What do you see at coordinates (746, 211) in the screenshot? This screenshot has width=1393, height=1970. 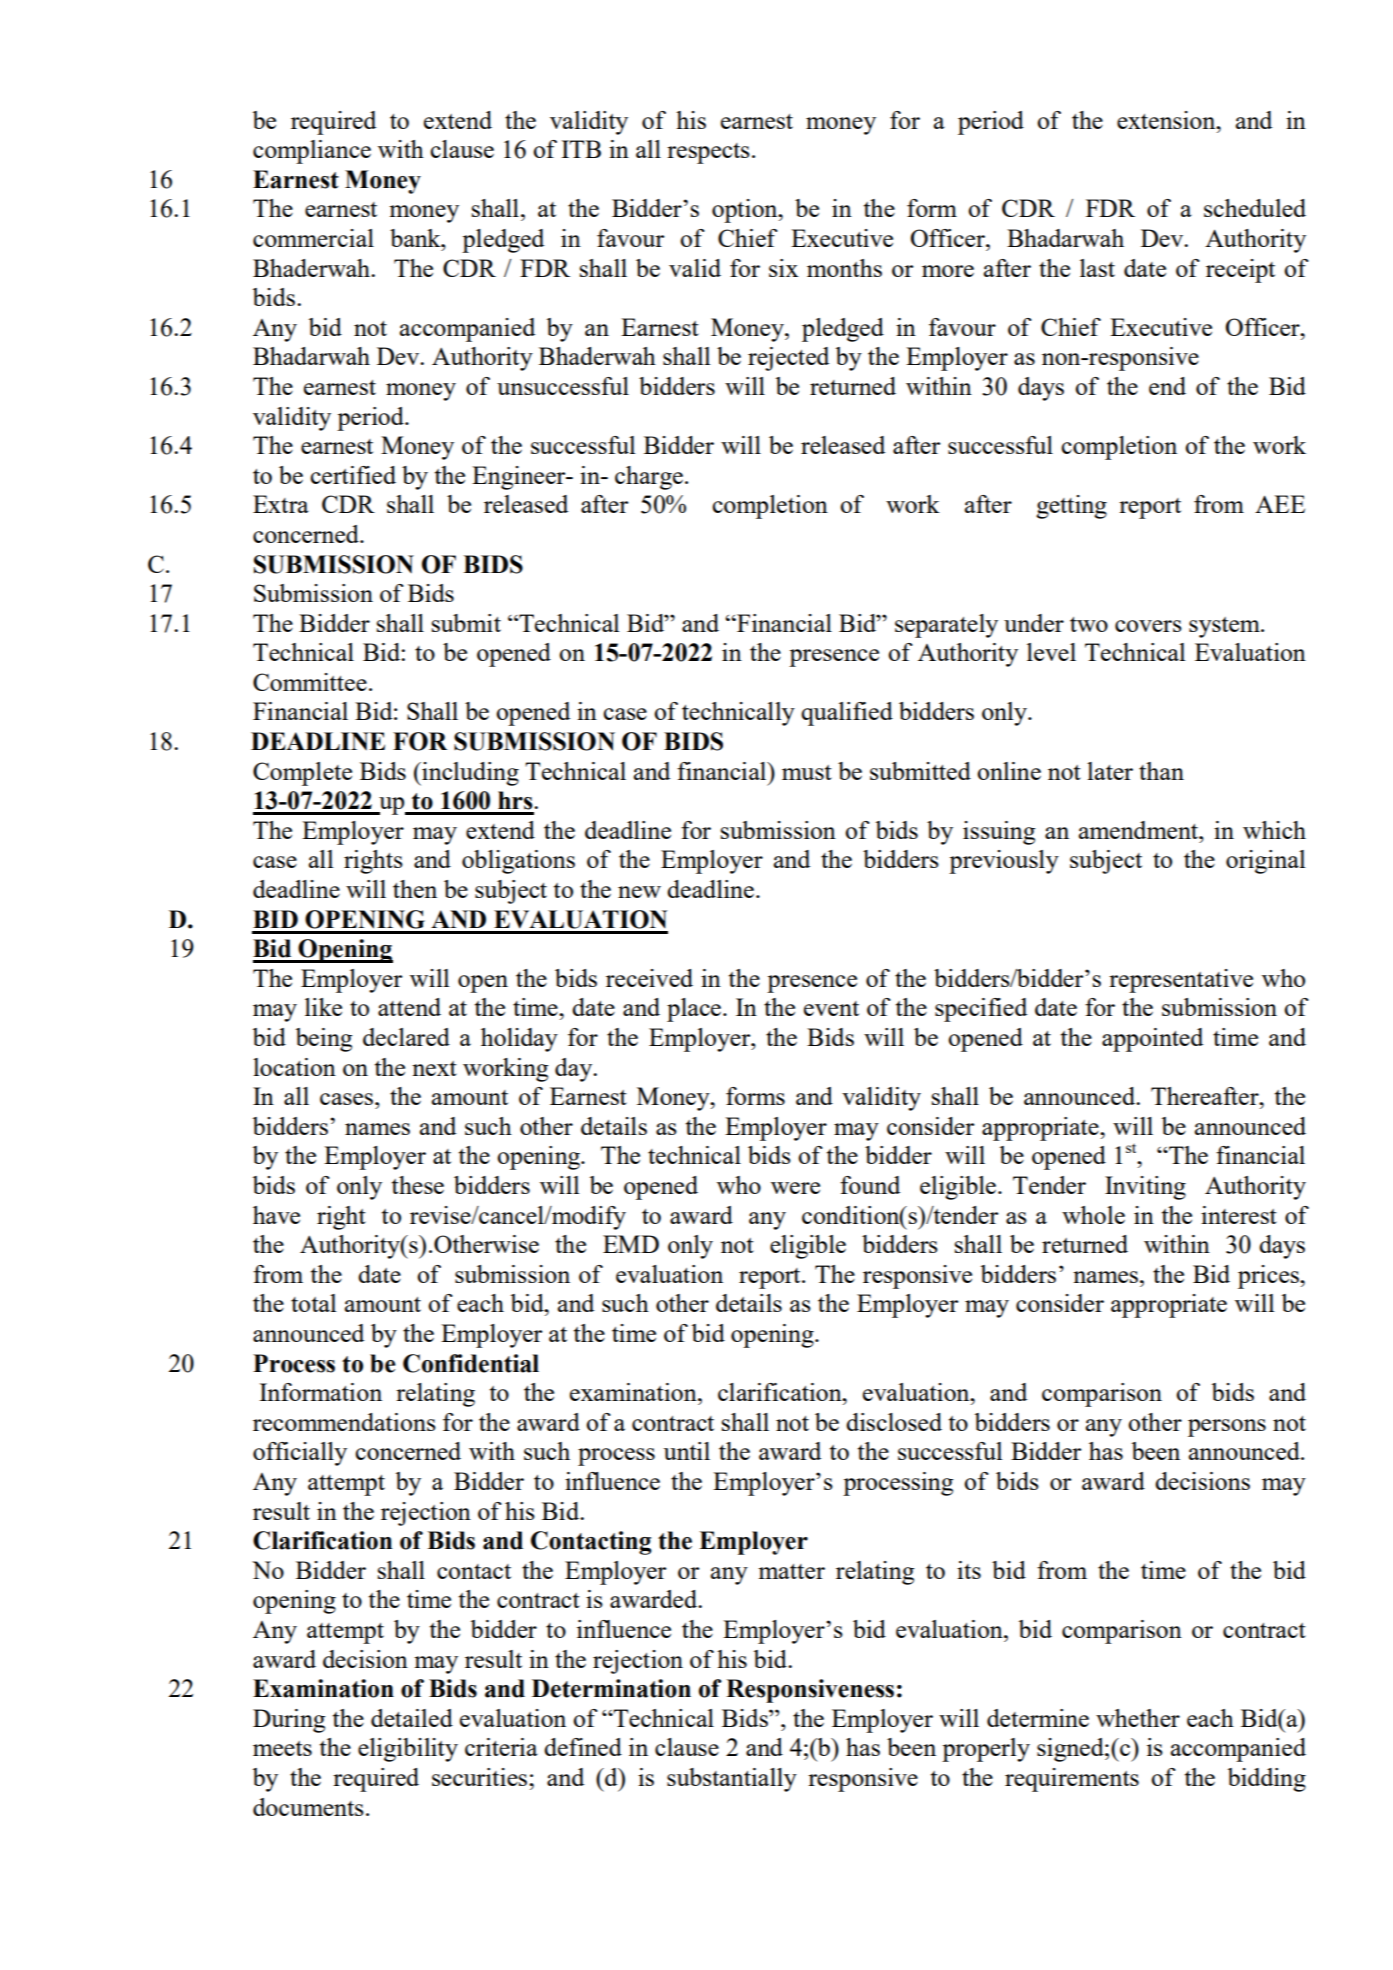 I see `option` at bounding box center [746, 211].
